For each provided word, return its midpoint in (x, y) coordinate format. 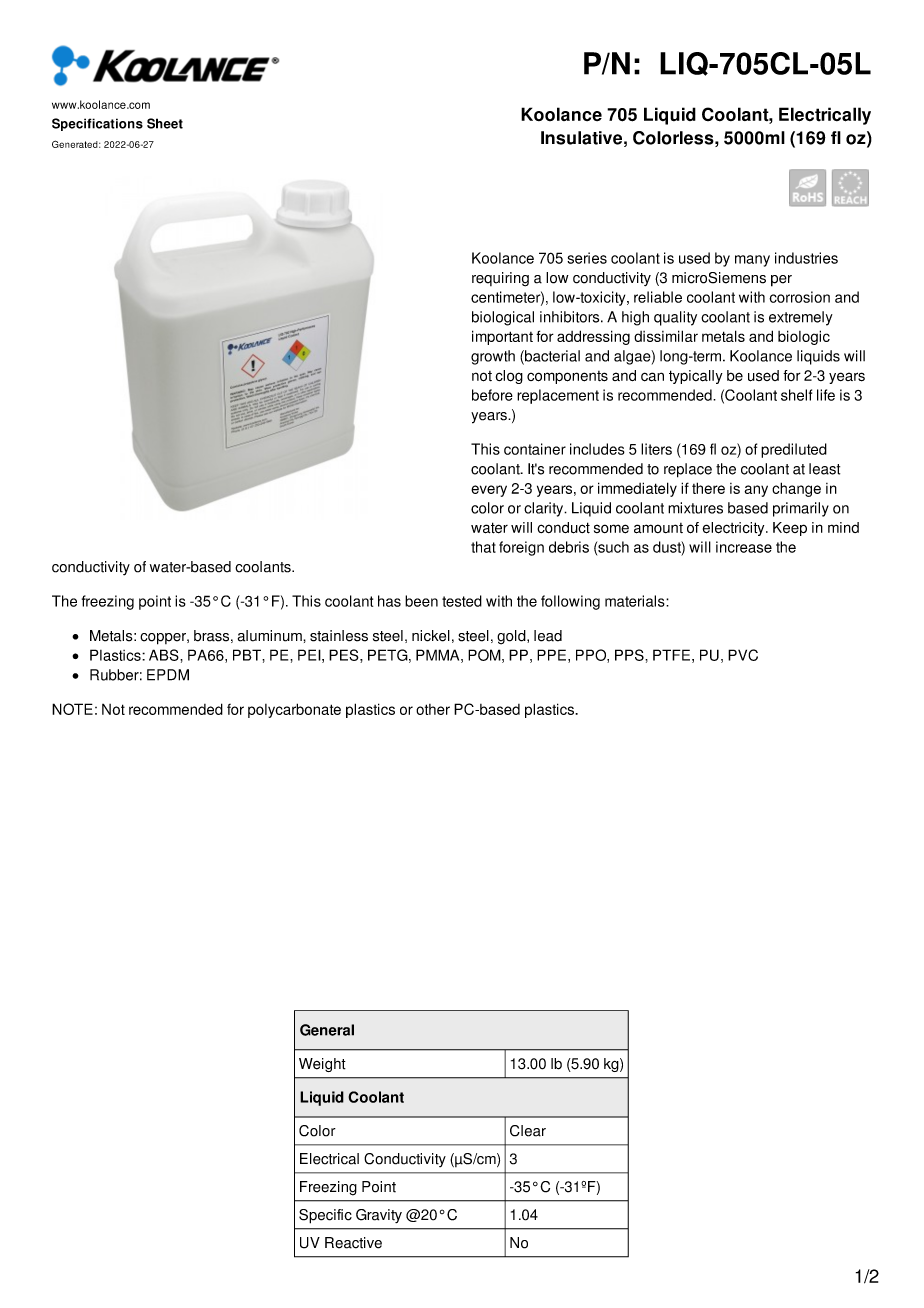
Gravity (379, 1216)
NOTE (72, 709)
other (433, 709)
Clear (528, 1131)
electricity (735, 529)
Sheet (165, 123)
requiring (500, 279)
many (752, 261)
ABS (165, 655)
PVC (743, 655)
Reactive (353, 1243)
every (489, 491)
